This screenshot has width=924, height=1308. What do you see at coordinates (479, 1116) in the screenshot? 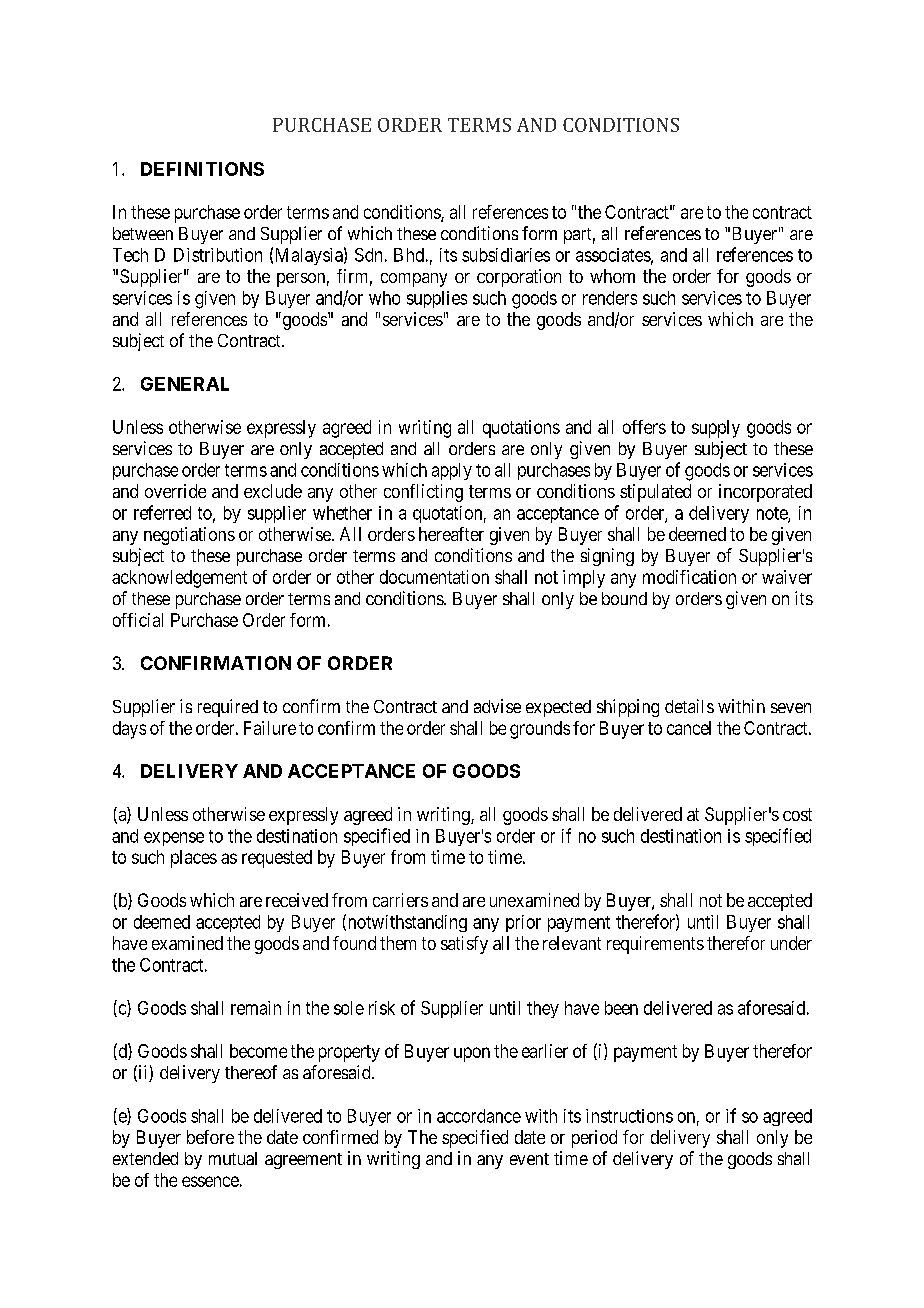
I see `accordance` at bounding box center [479, 1116].
